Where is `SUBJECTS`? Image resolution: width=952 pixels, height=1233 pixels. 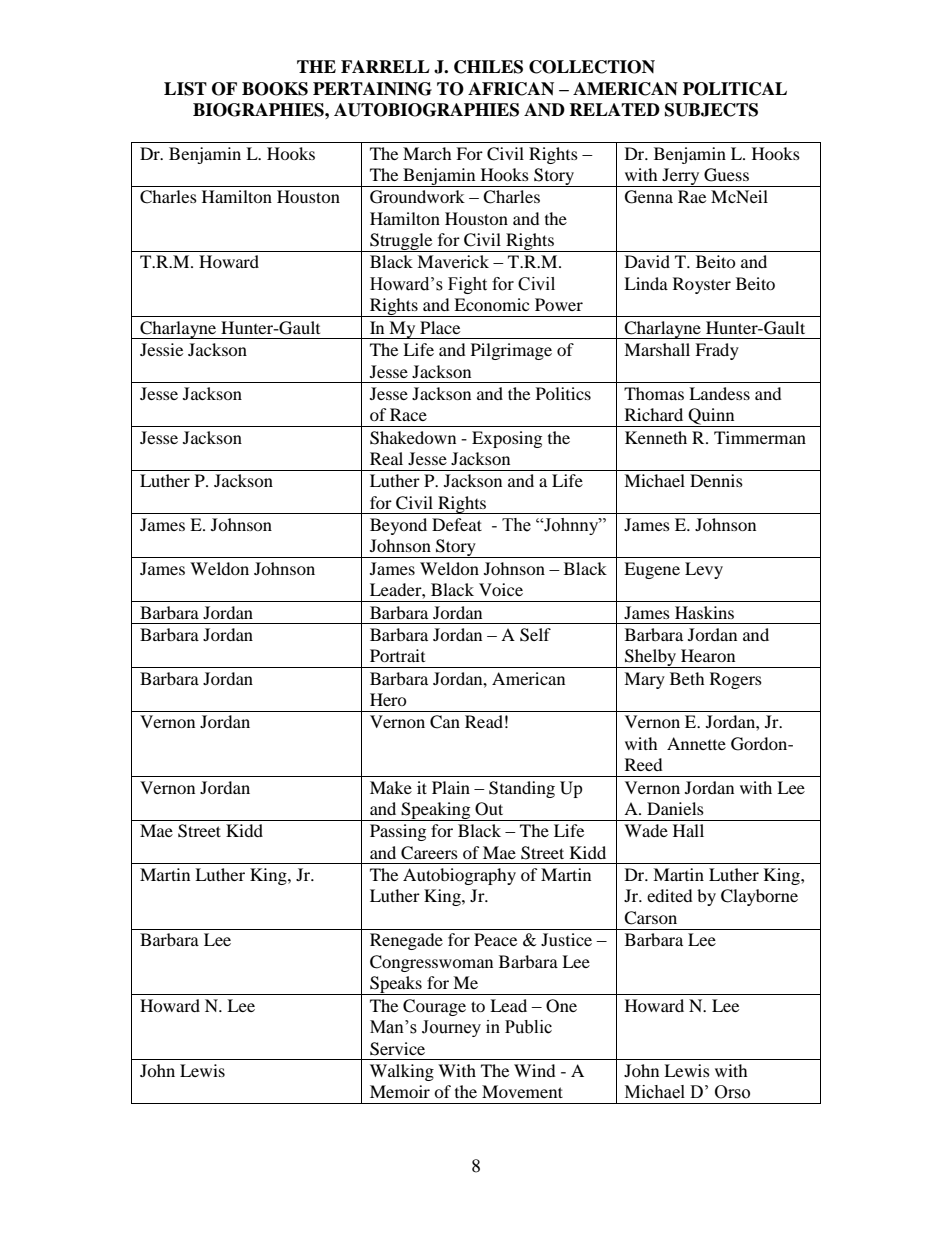
SUBJECTS is located at coordinates (711, 110).
